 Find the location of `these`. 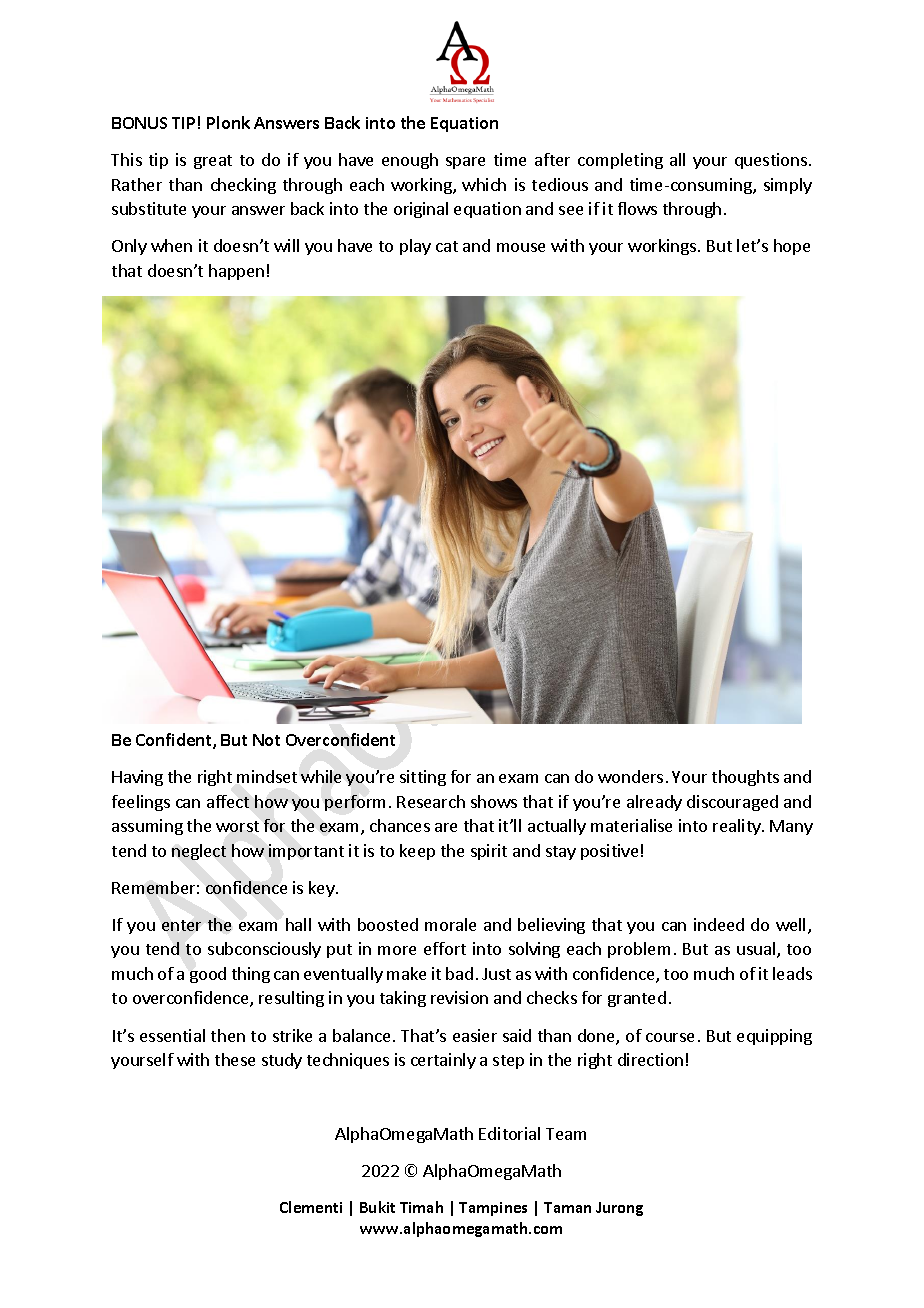

these is located at coordinates (235, 1059).
